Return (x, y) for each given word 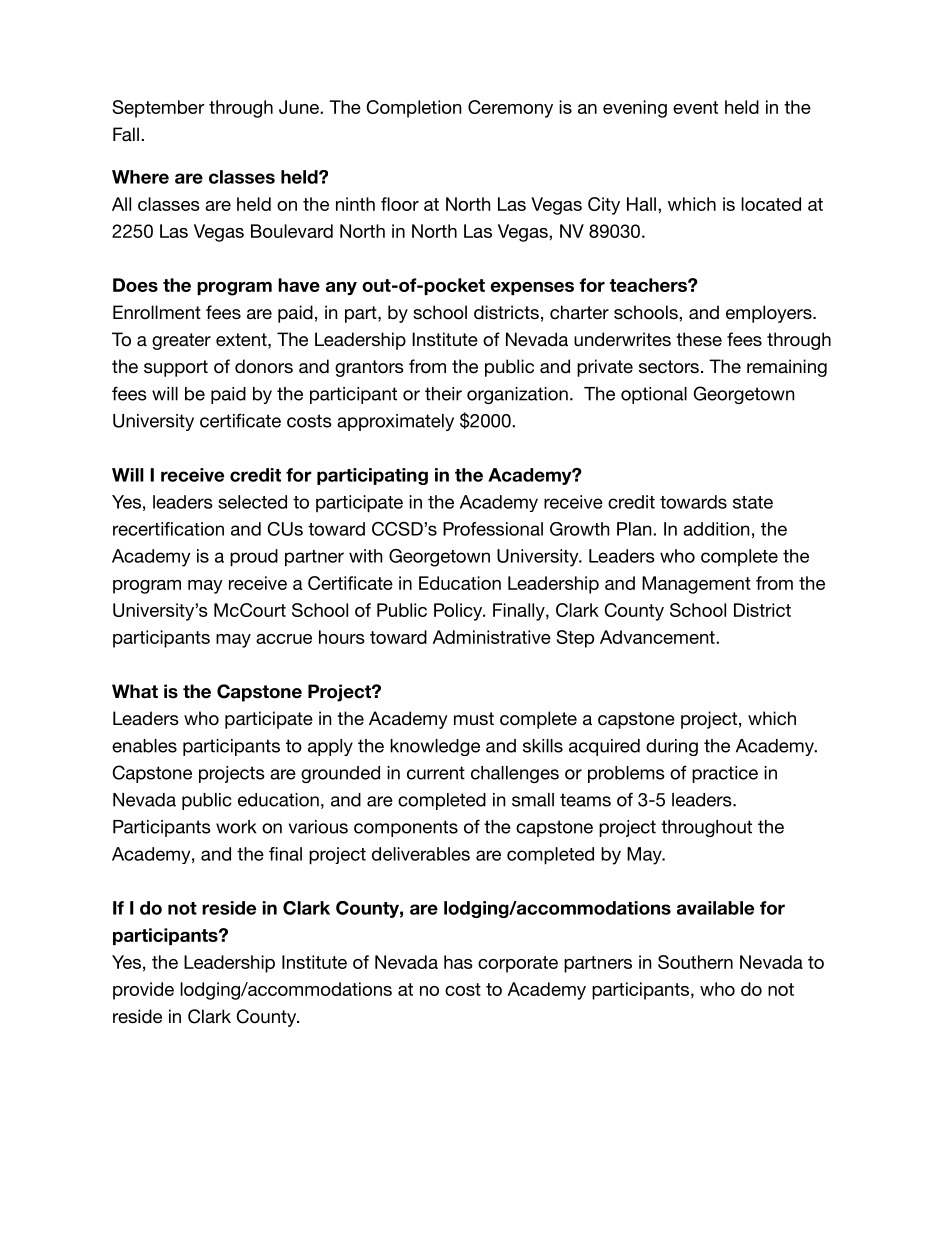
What (135, 691)
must (474, 719)
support (176, 368)
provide (143, 991)
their (443, 394)
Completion (414, 109)
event (695, 107)
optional (654, 395)
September (159, 109)
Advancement (658, 637)
